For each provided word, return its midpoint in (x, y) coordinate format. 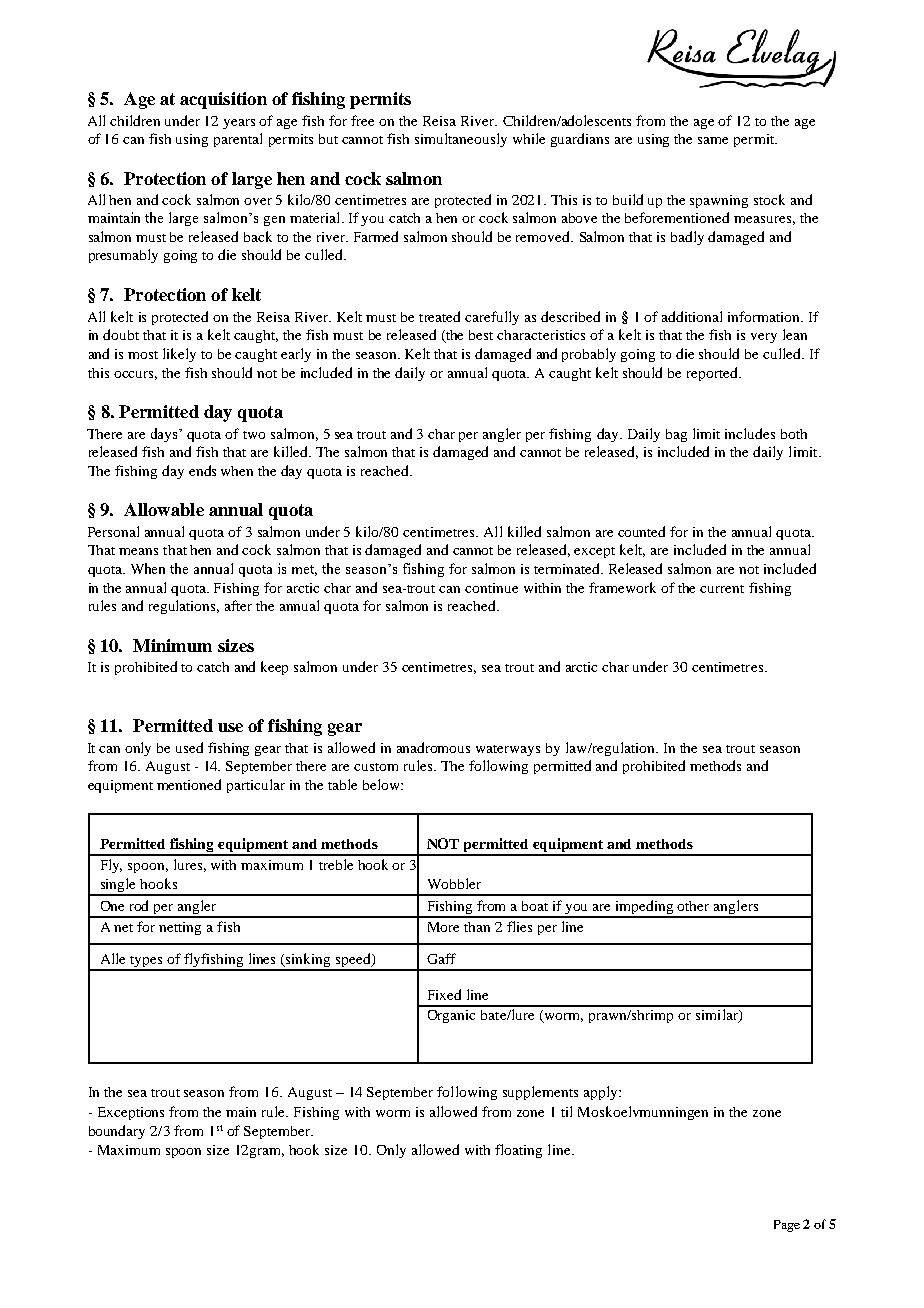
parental (238, 140)
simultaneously (461, 140)
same (713, 140)
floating (518, 1151)
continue (491, 588)
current (722, 589)
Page (787, 1226)
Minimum (172, 645)
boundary (117, 1132)
